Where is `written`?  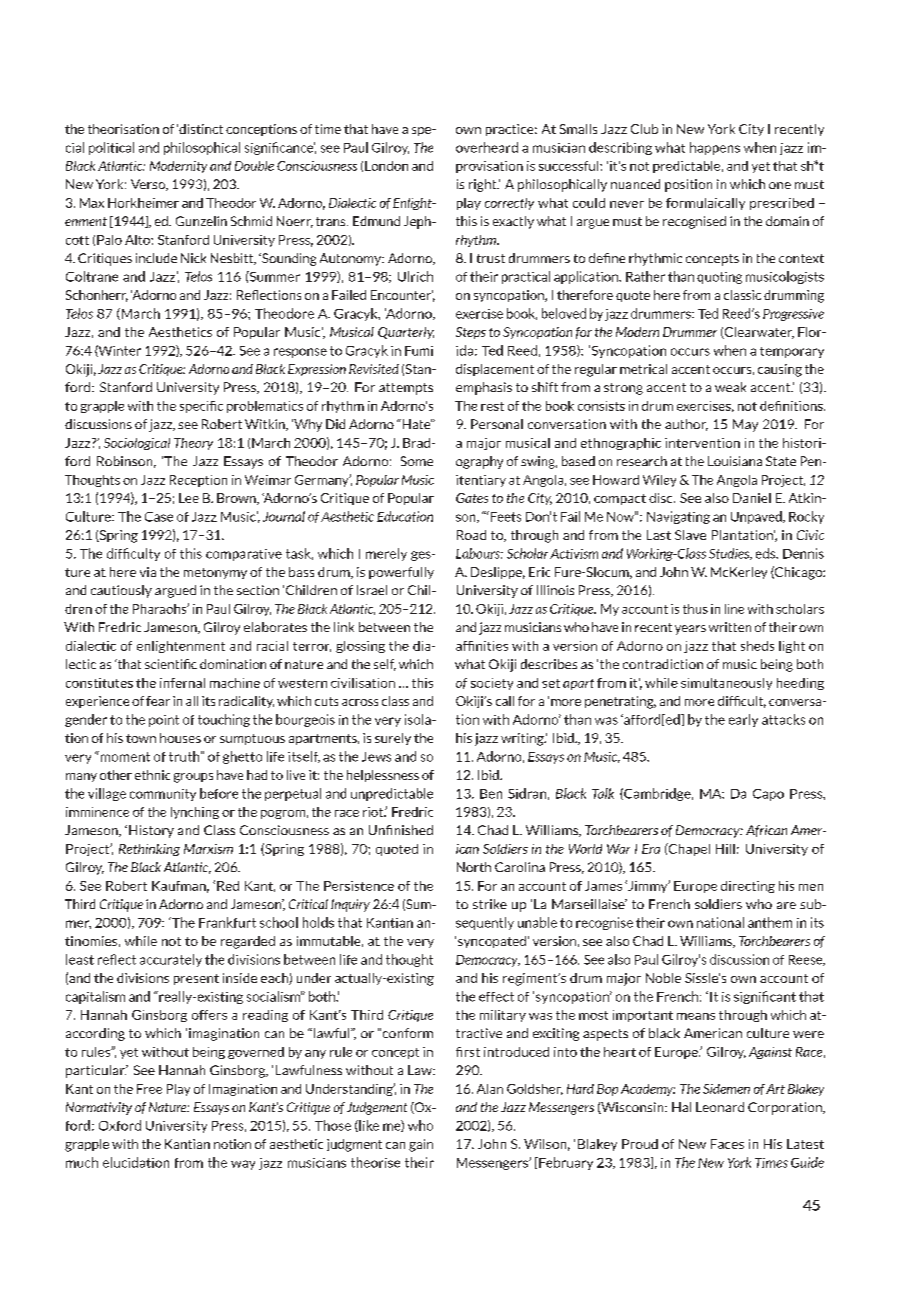
written is located at coordinates (730, 627).
